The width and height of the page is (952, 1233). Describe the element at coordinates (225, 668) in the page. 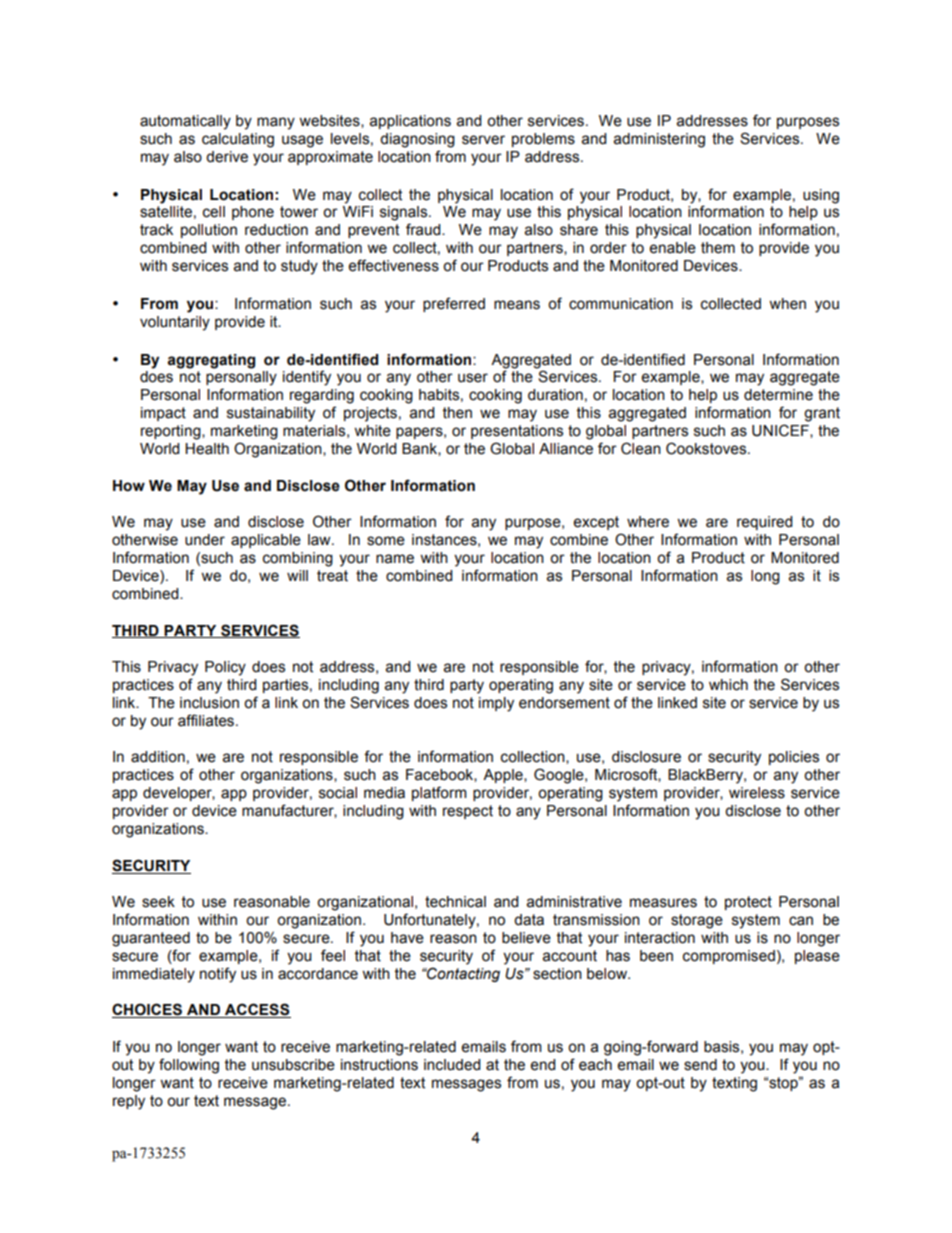

I see `Policy` at that location.
